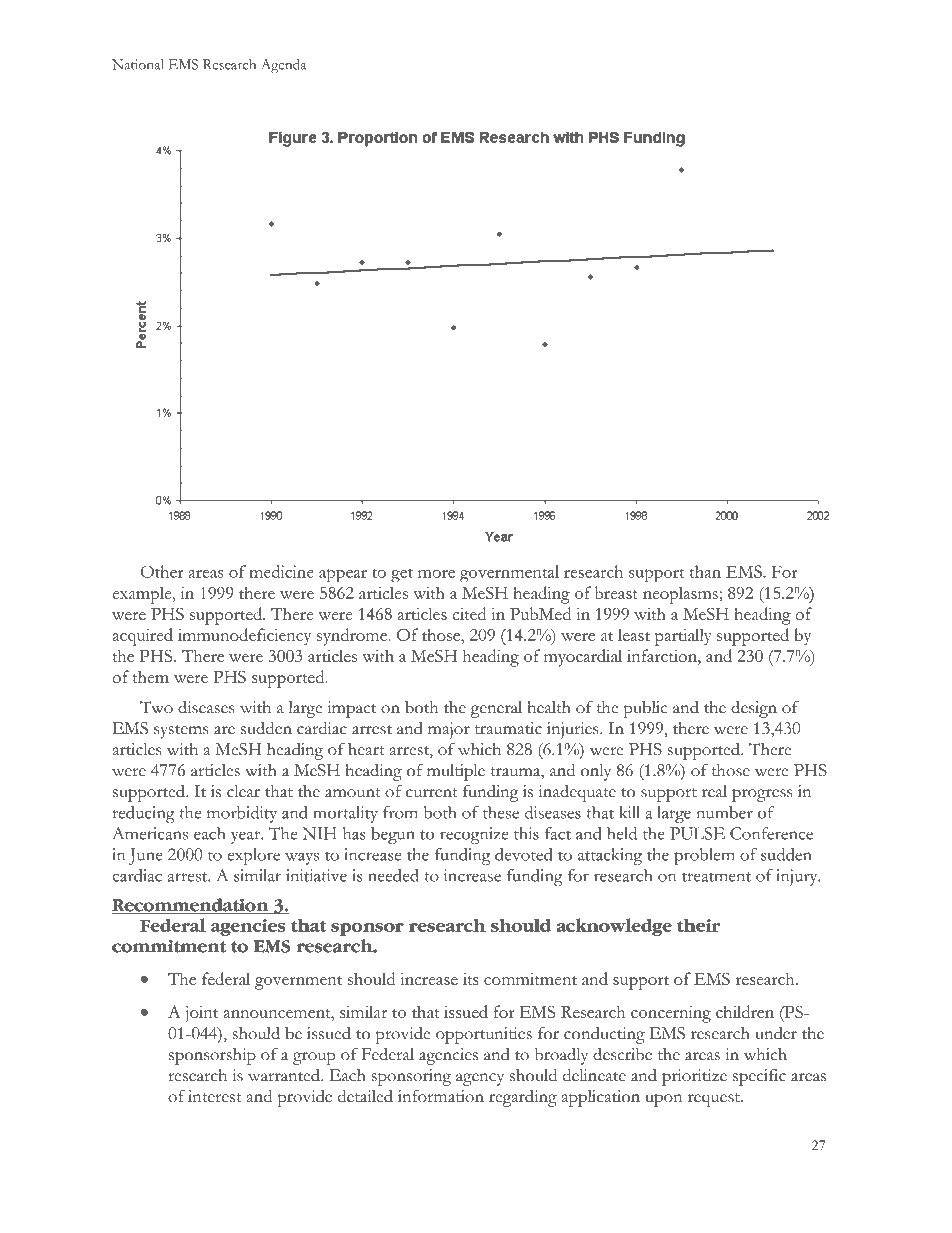 Image resolution: width=952 pixels, height=1233 pixels. Describe the element at coordinates (242, 814) in the screenshot. I see `morbidity` at that location.
